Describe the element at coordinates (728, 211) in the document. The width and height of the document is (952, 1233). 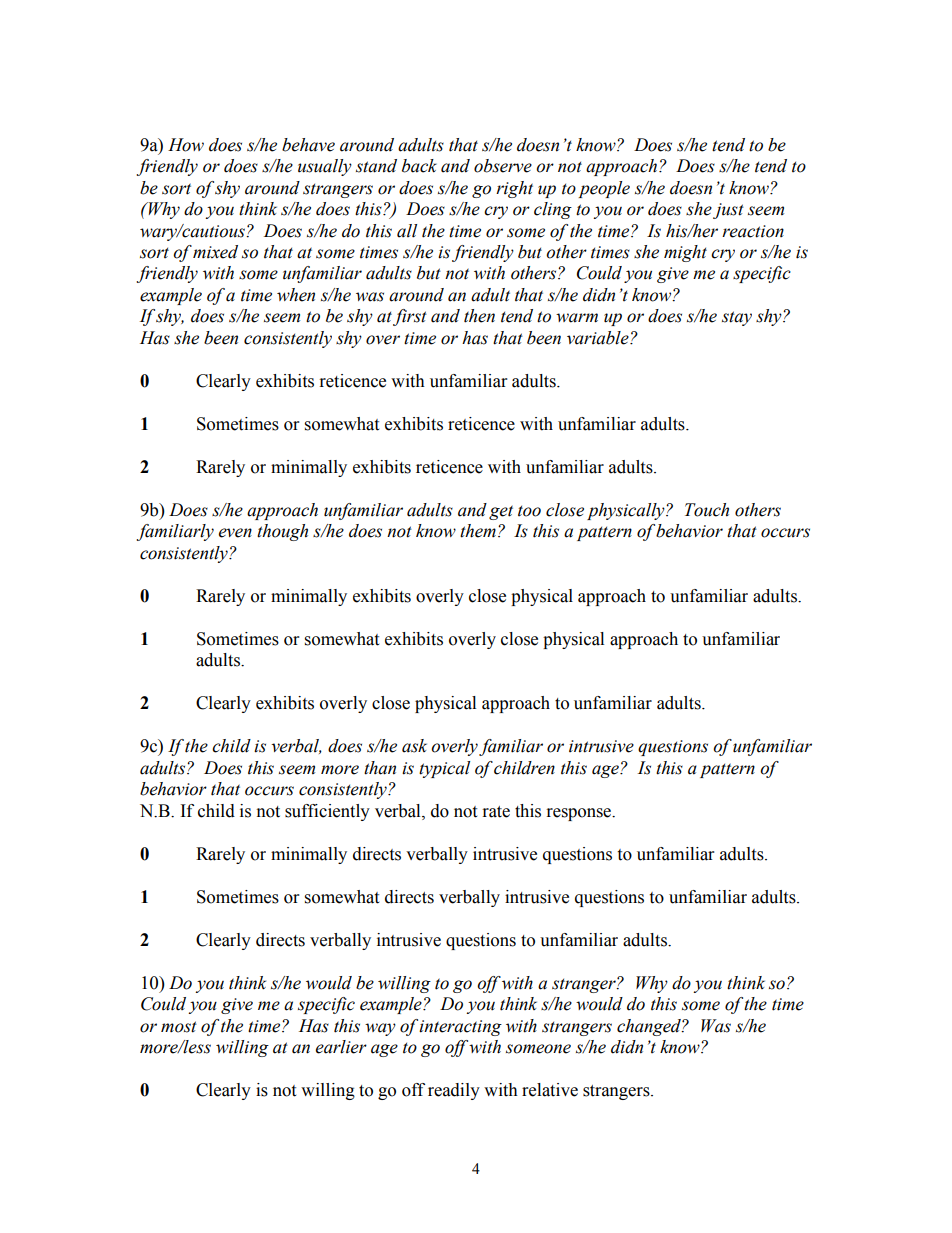
I see `just` at that location.
